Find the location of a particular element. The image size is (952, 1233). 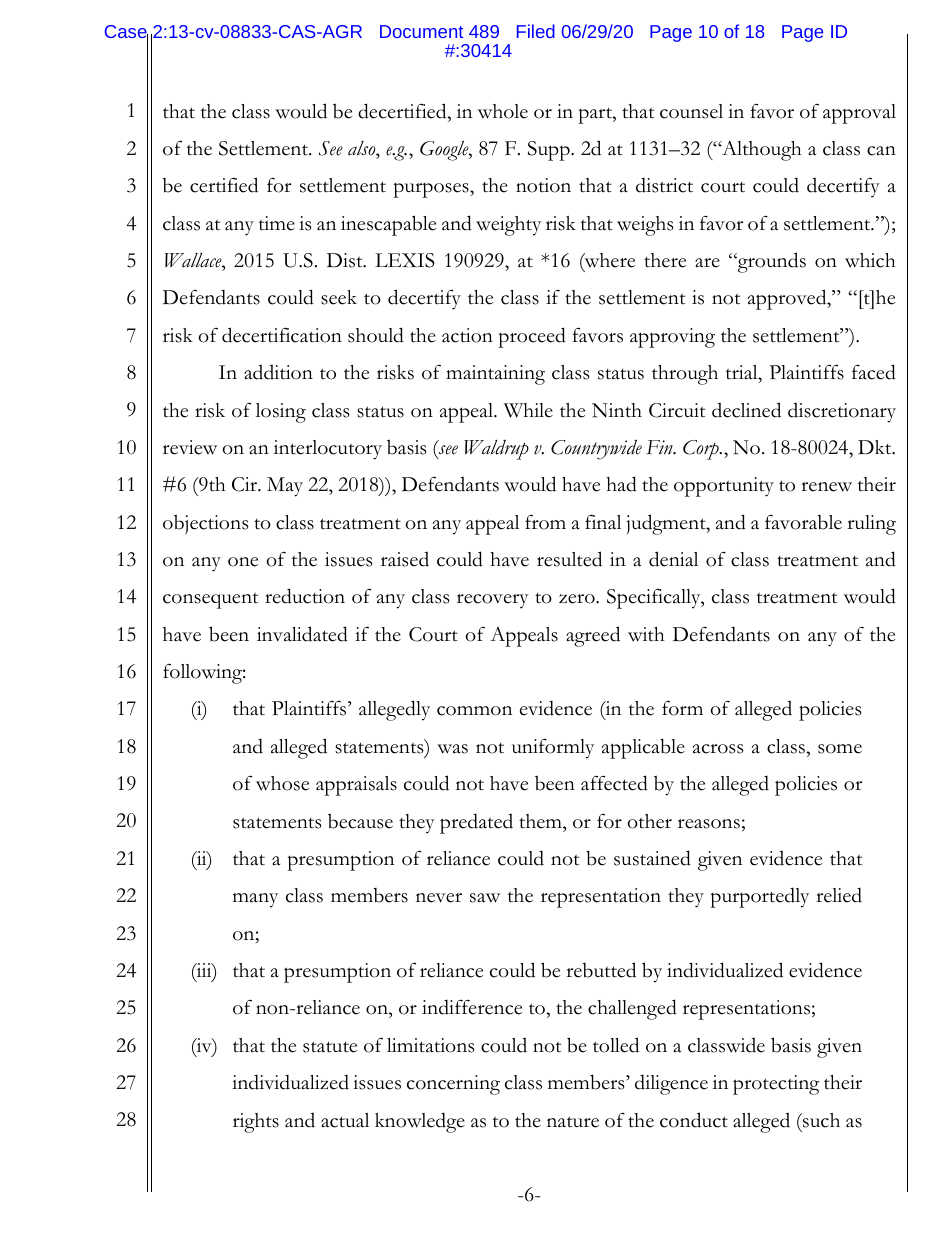

rights is located at coordinates (256, 1123).
